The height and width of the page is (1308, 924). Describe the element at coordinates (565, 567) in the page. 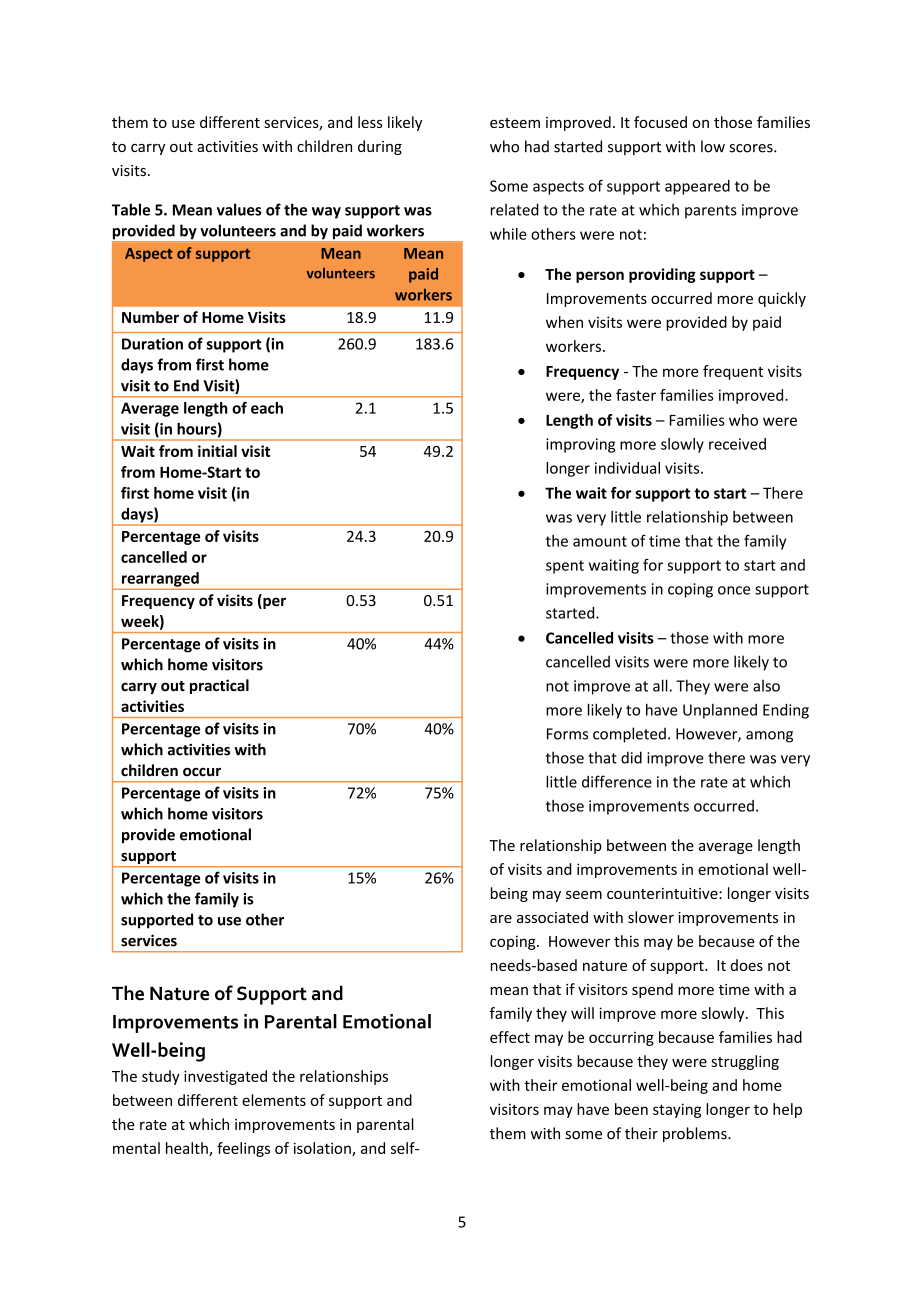

I see `spent` at that location.
